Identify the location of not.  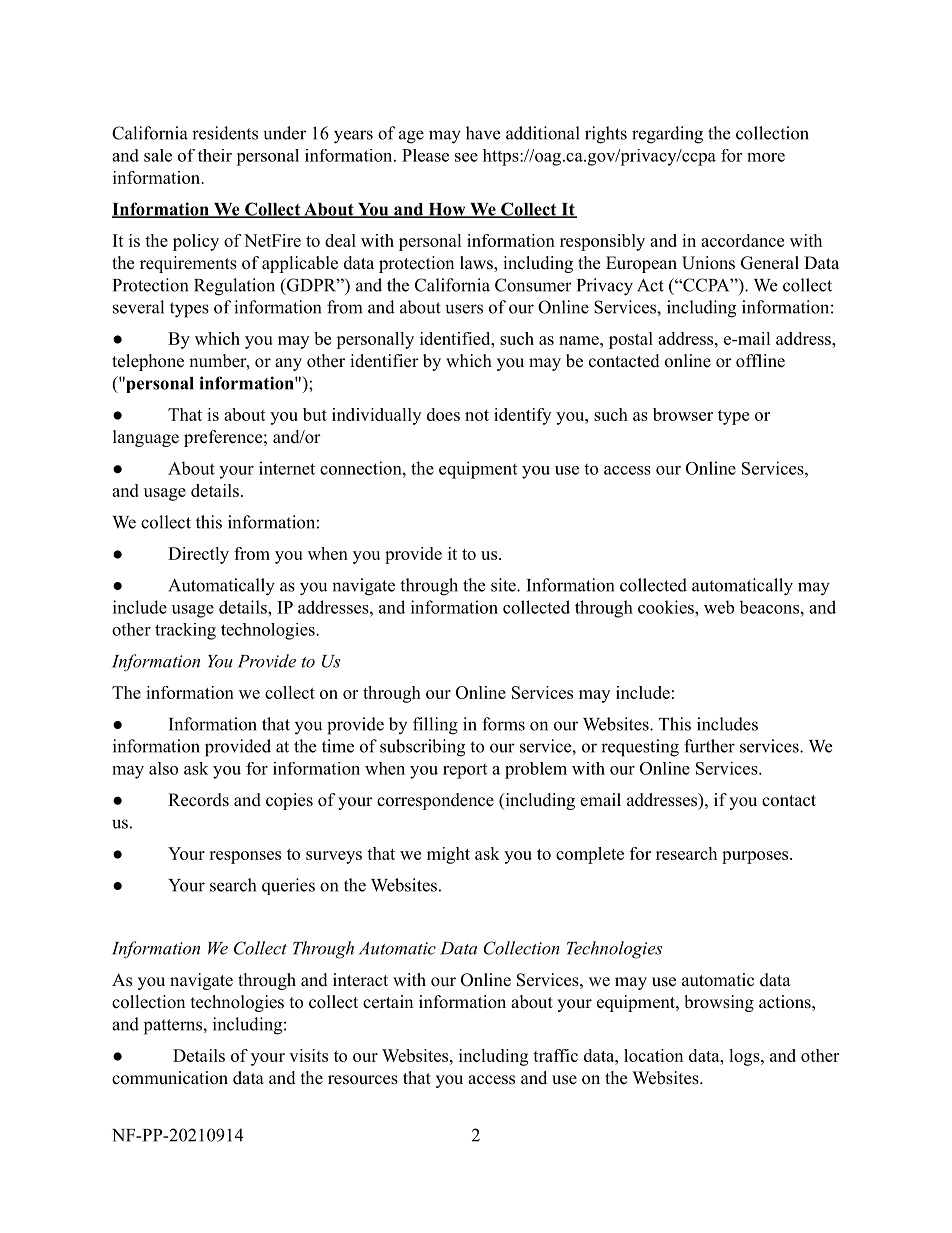
(477, 415).
